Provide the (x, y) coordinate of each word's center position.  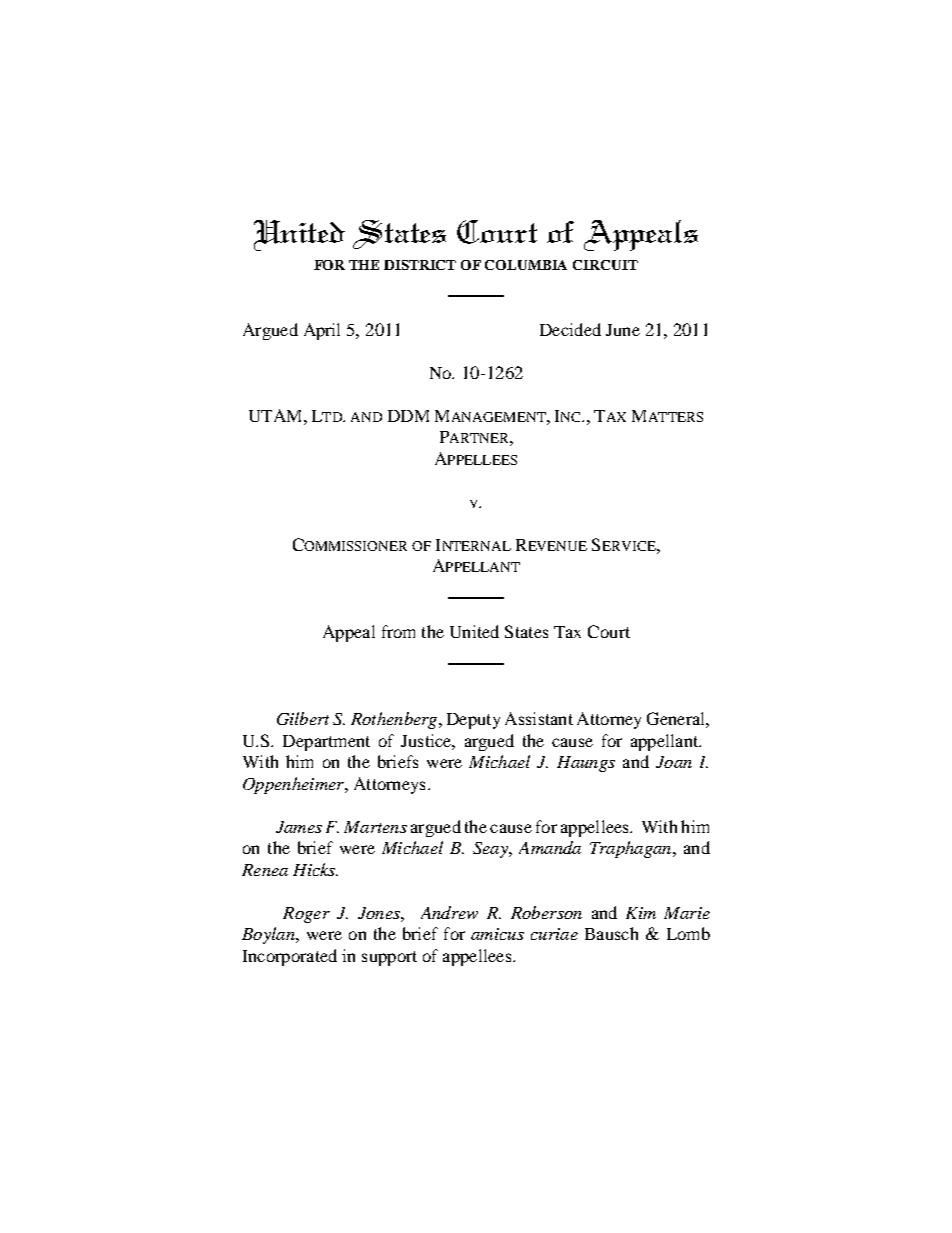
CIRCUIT (605, 265)
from (398, 631)
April (322, 331)
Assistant (539, 718)
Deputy (473, 721)
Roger (306, 915)
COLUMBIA (526, 265)
